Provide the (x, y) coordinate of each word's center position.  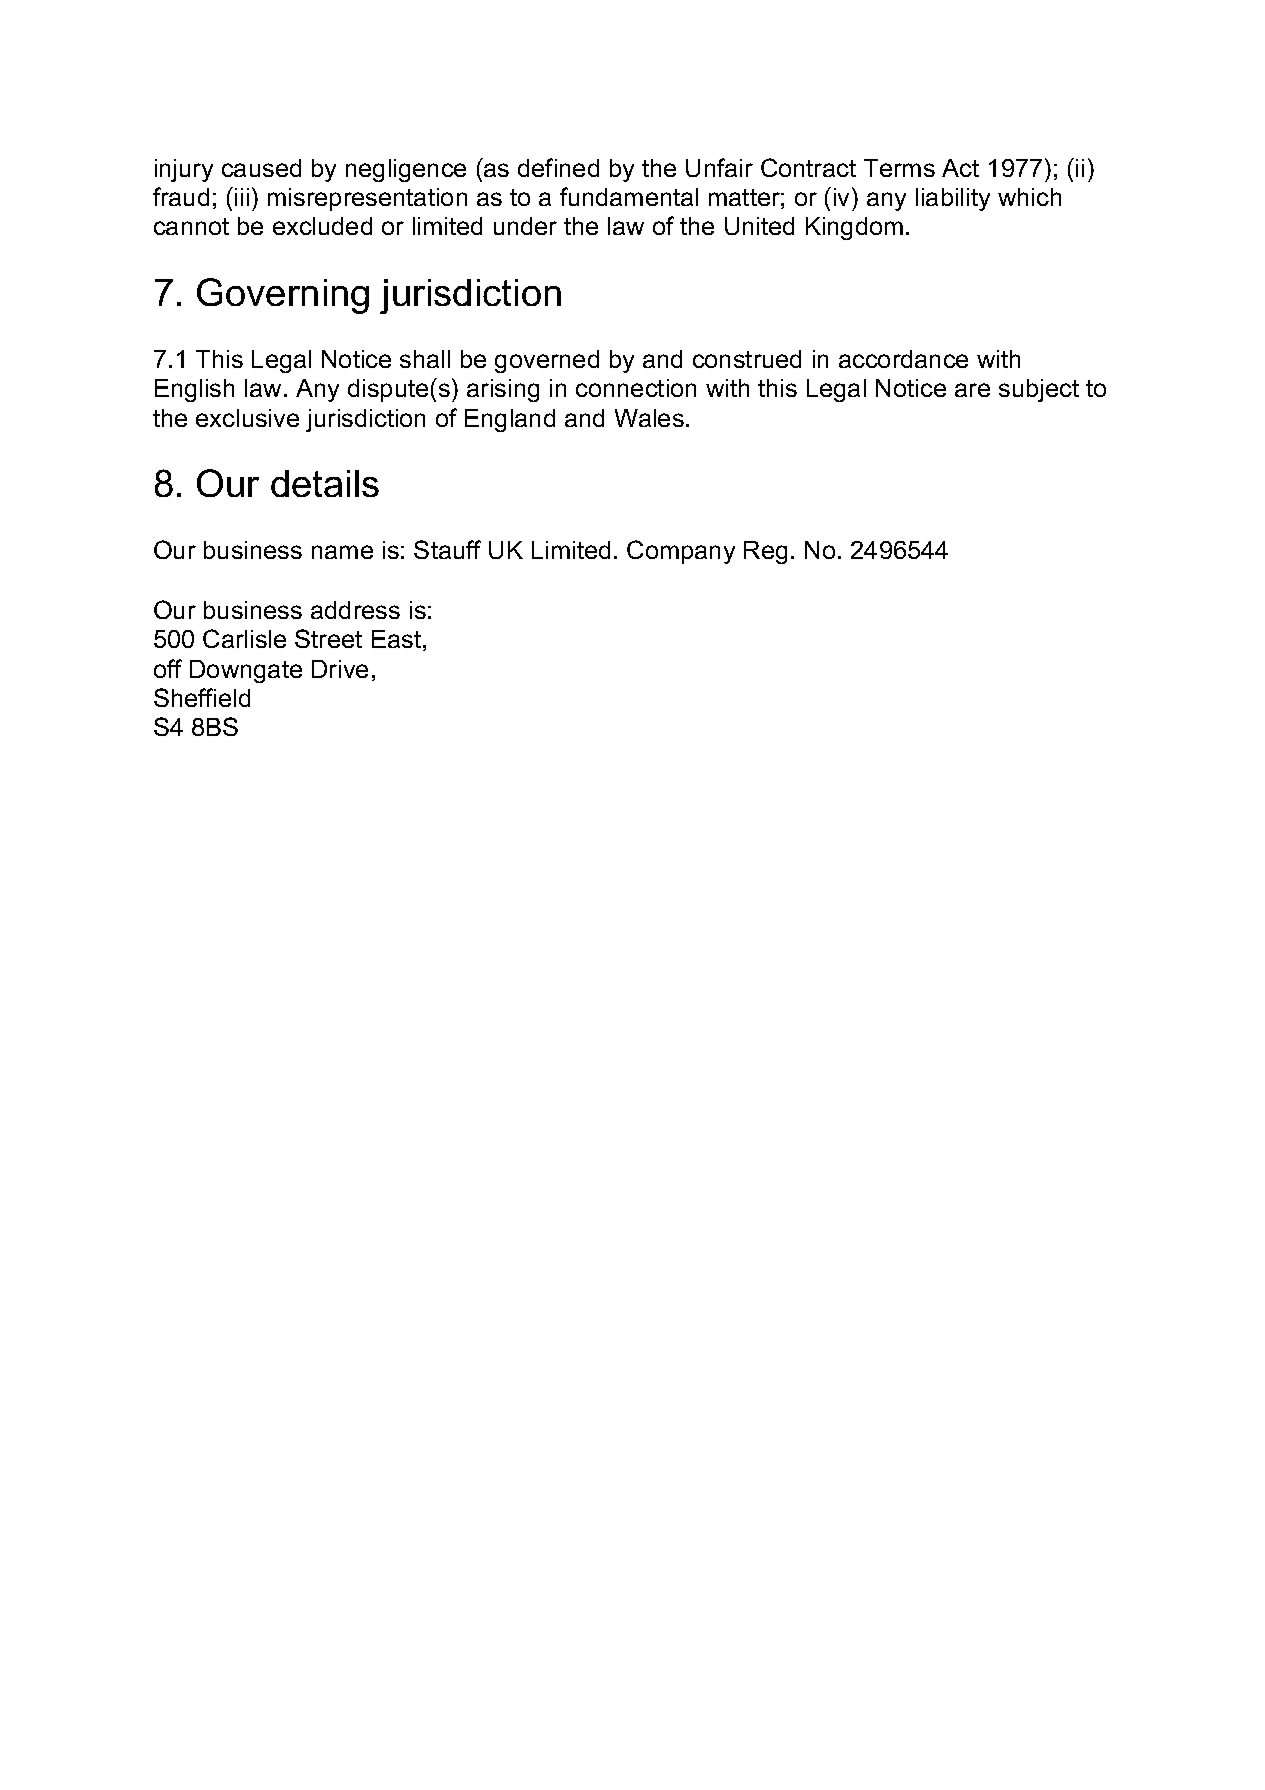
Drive (340, 669)
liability (953, 199)
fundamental (629, 196)
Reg (765, 552)
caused (261, 168)
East (396, 639)
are (972, 390)
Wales (649, 418)
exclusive (247, 418)
